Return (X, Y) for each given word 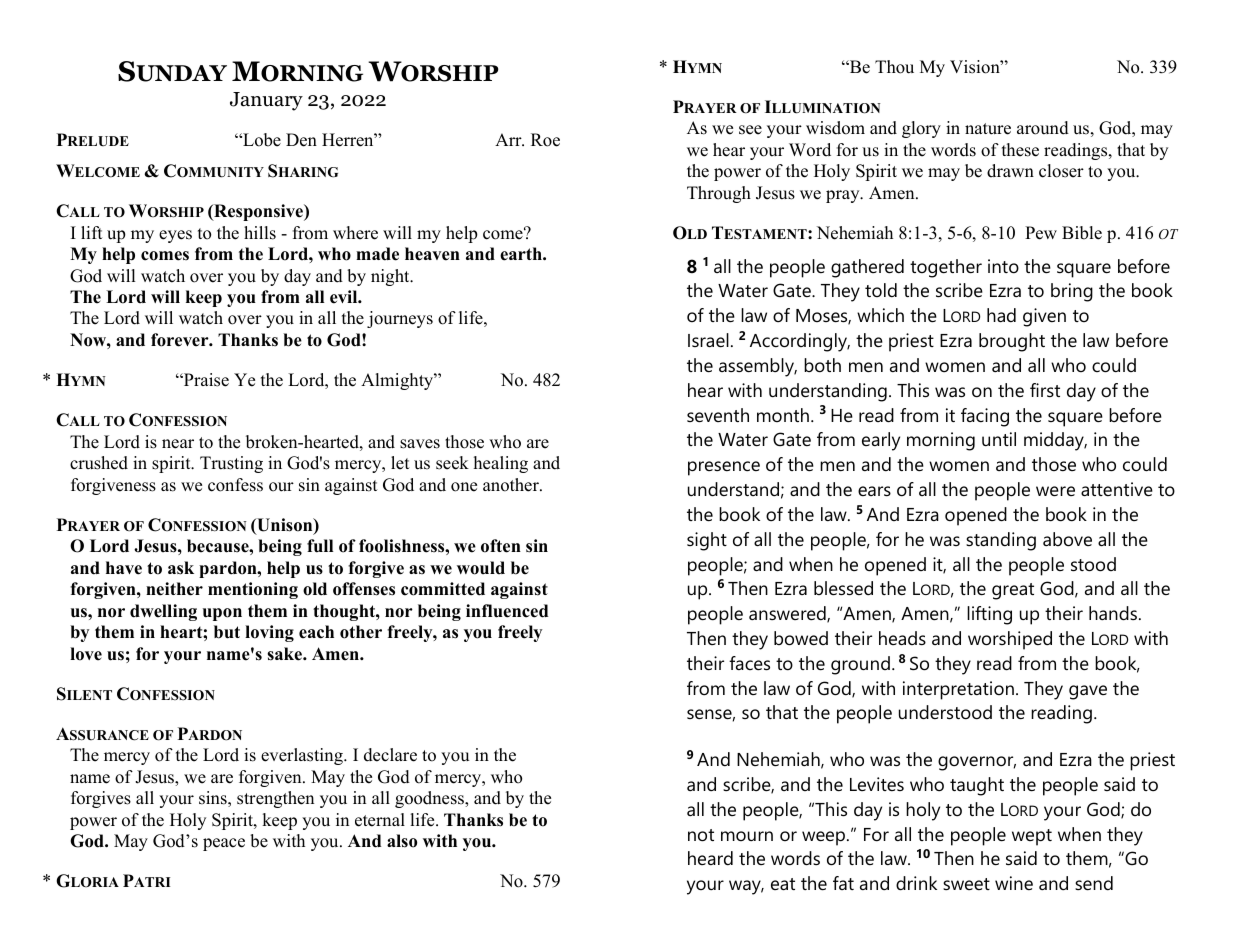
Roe (545, 140)
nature (988, 129)
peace (224, 844)
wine (1014, 883)
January (266, 101)
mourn (747, 836)
